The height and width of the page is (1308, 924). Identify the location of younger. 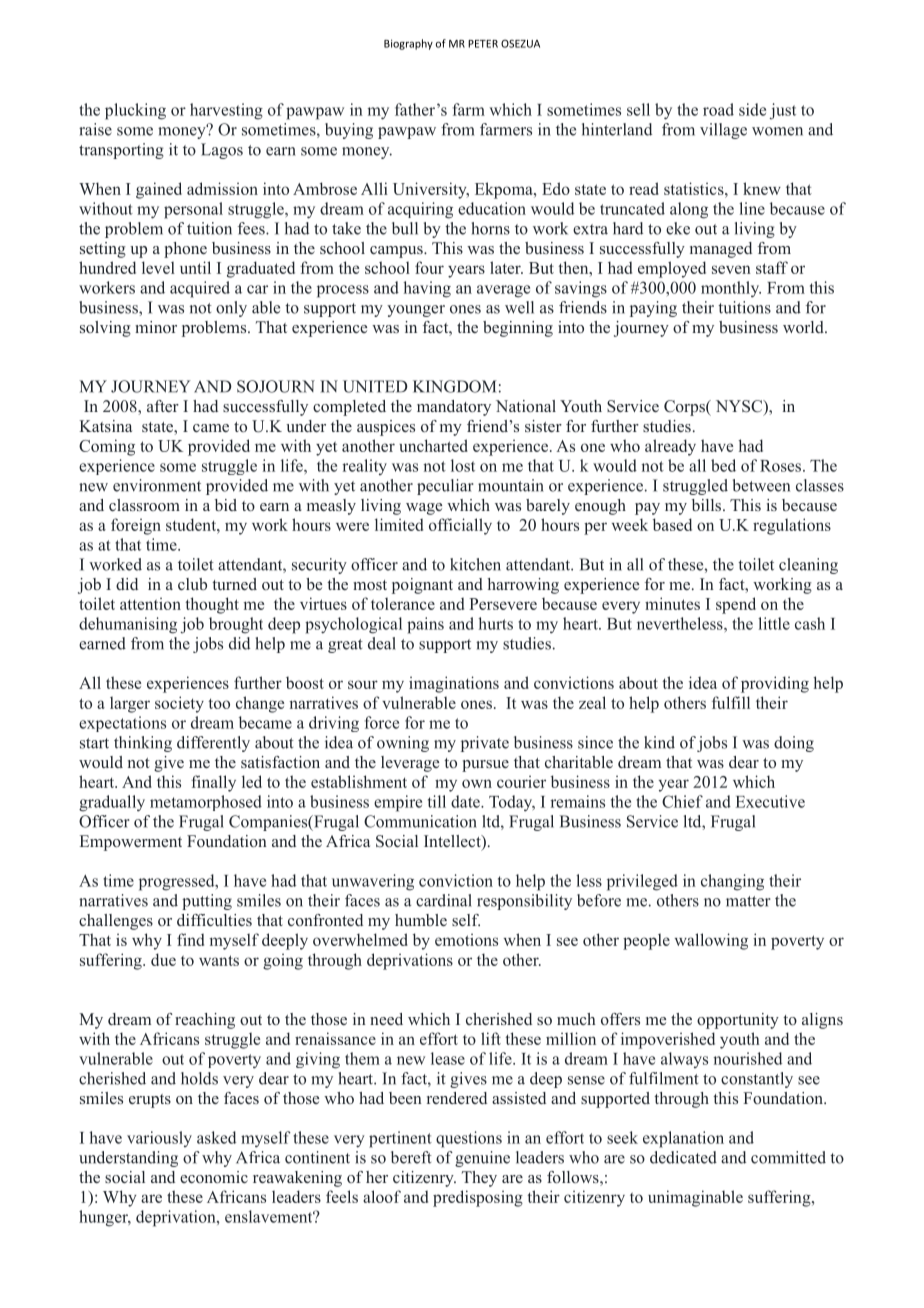
(416, 311).
